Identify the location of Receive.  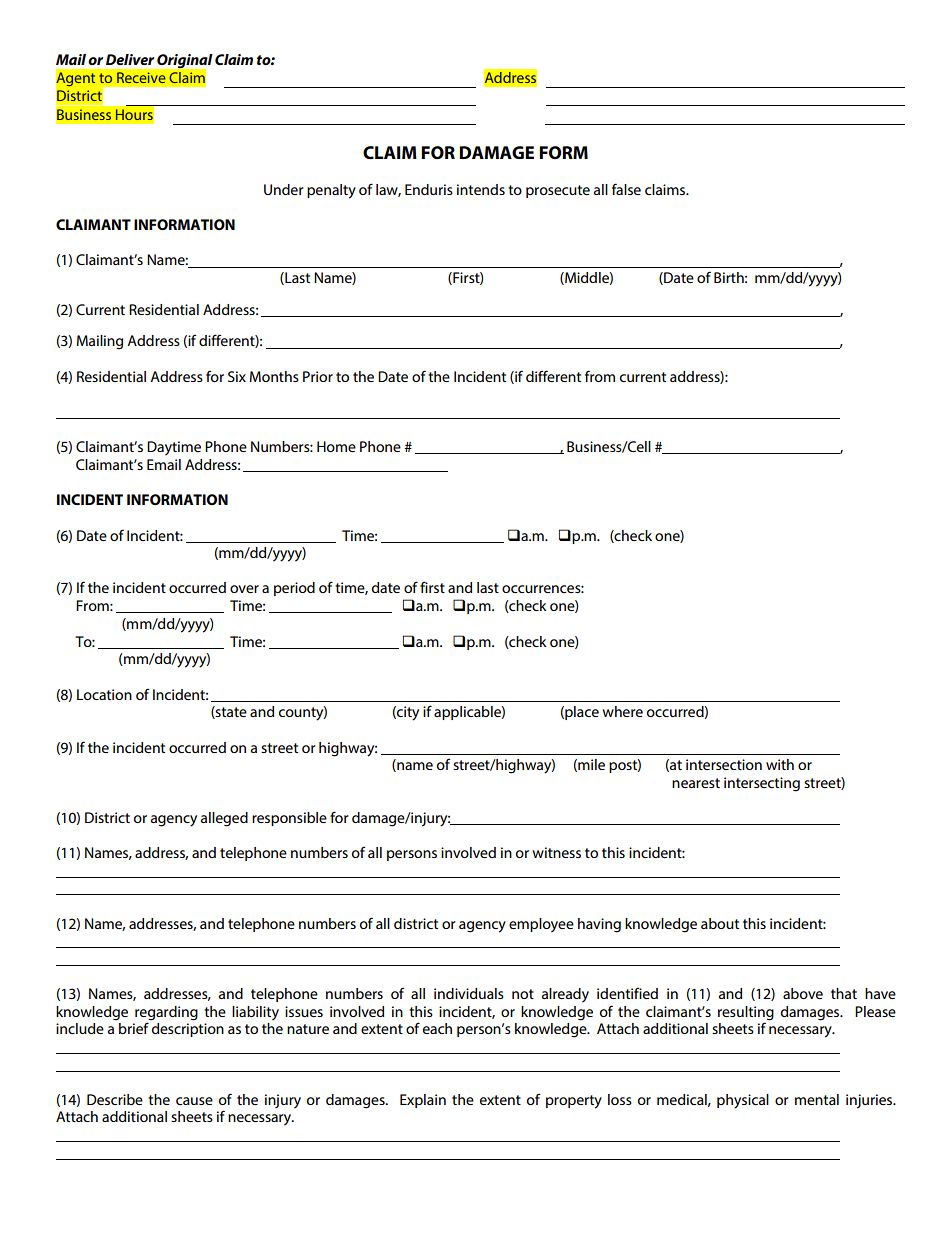
(141, 78).
